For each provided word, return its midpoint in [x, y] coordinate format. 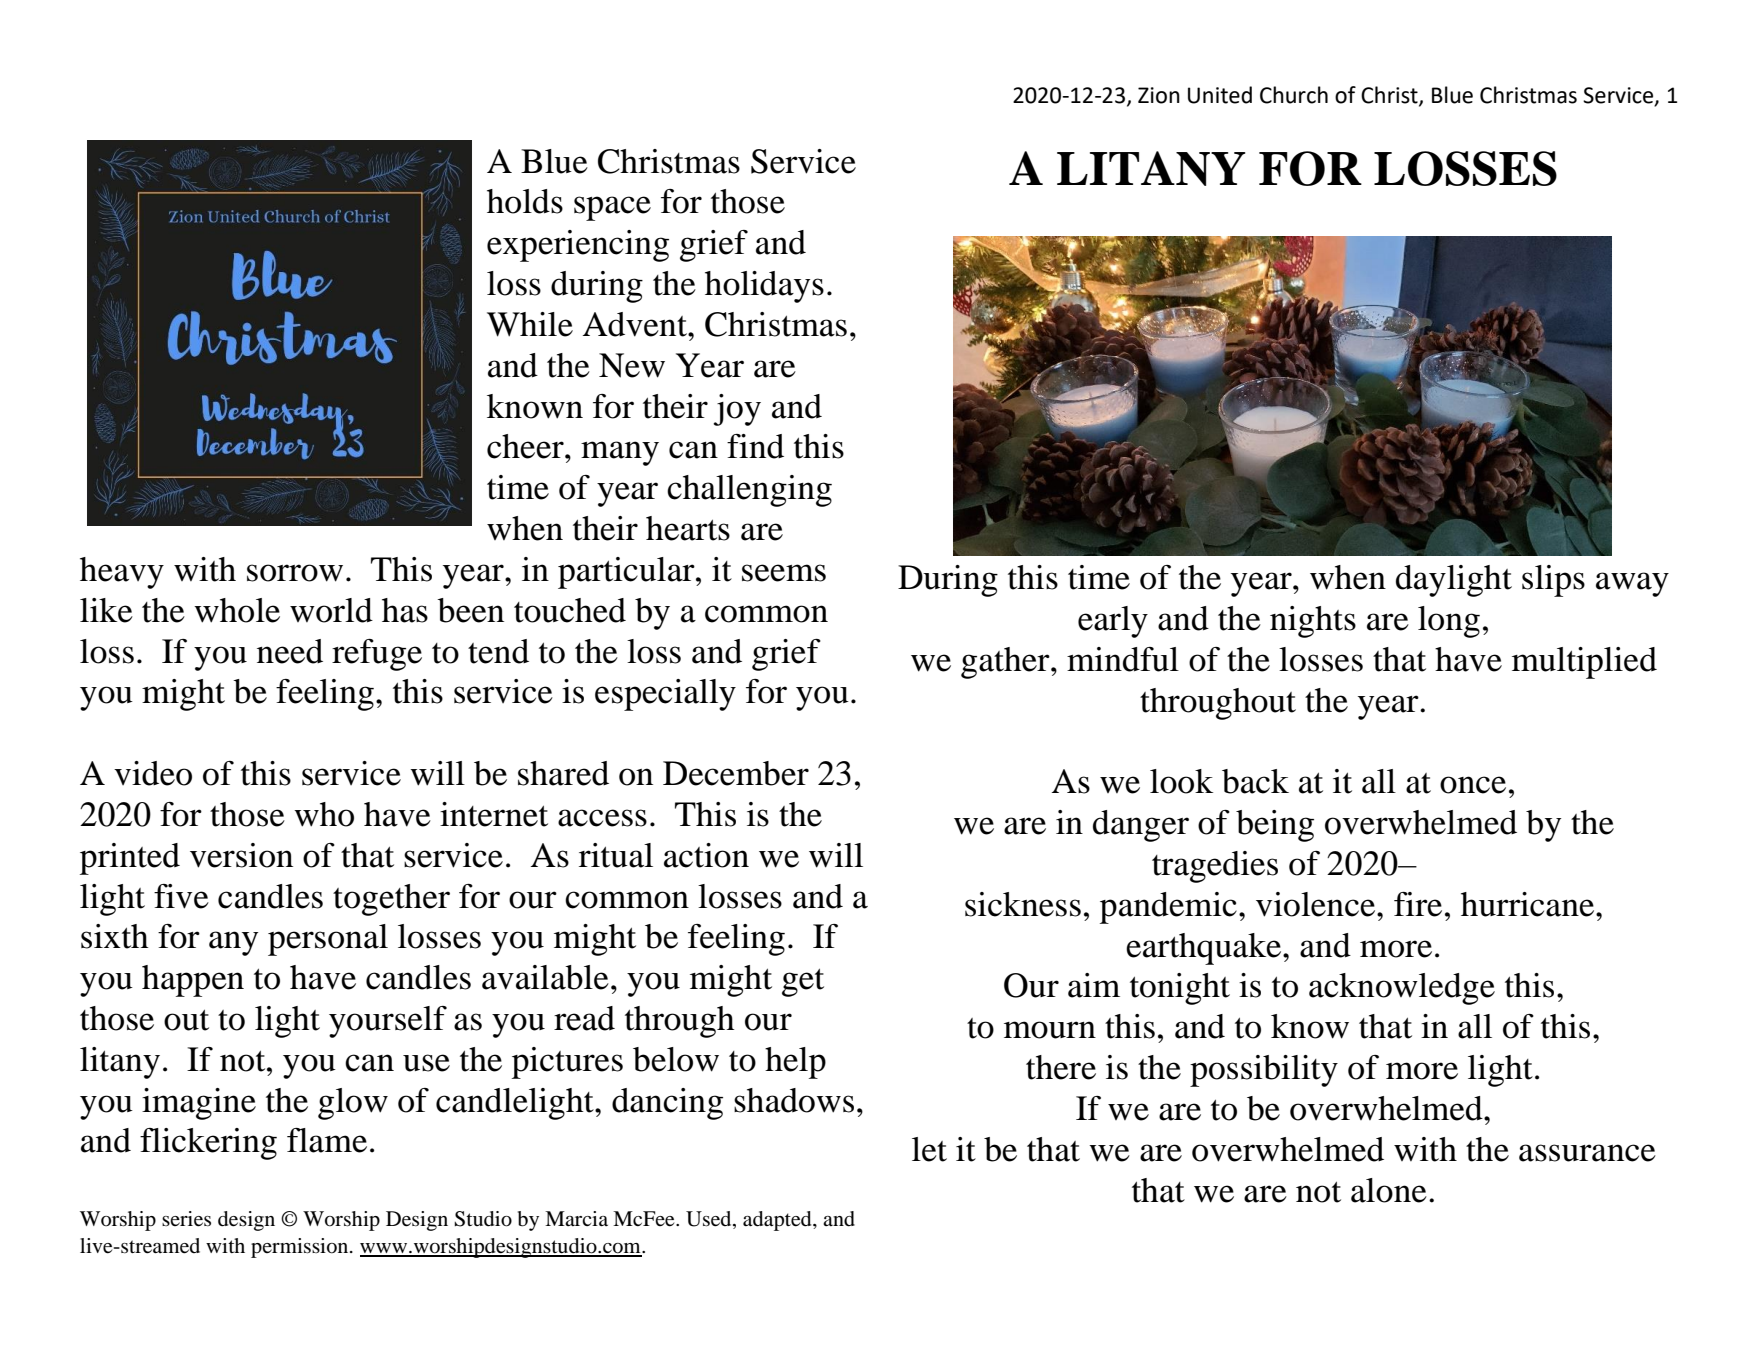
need [290, 651]
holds [525, 201]
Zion [1159, 95]
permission [301, 1248]
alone [1389, 1190]
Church [1294, 95]
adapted [778, 1221]
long [1449, 622]
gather [1006, 663]
